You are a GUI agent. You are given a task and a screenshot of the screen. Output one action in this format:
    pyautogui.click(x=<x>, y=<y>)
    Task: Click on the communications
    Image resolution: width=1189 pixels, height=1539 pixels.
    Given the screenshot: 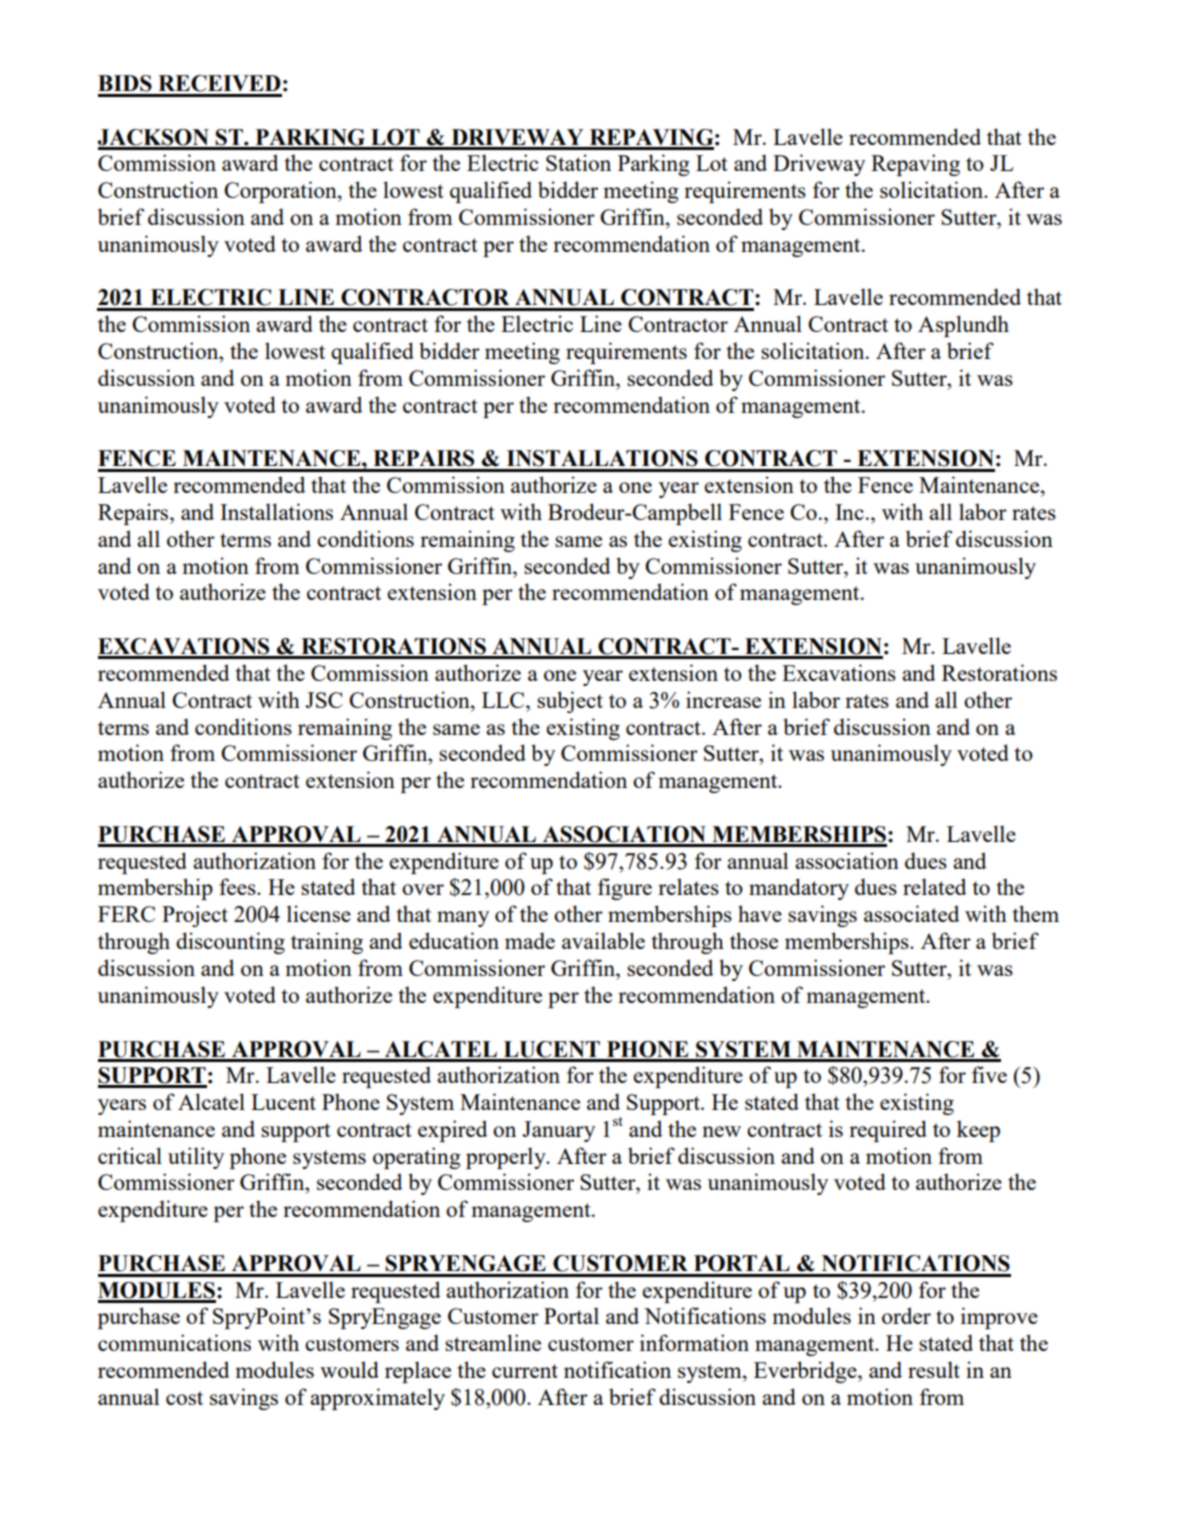 What is the action you would take?
    pyautogui.click(x=174, y=1342)
